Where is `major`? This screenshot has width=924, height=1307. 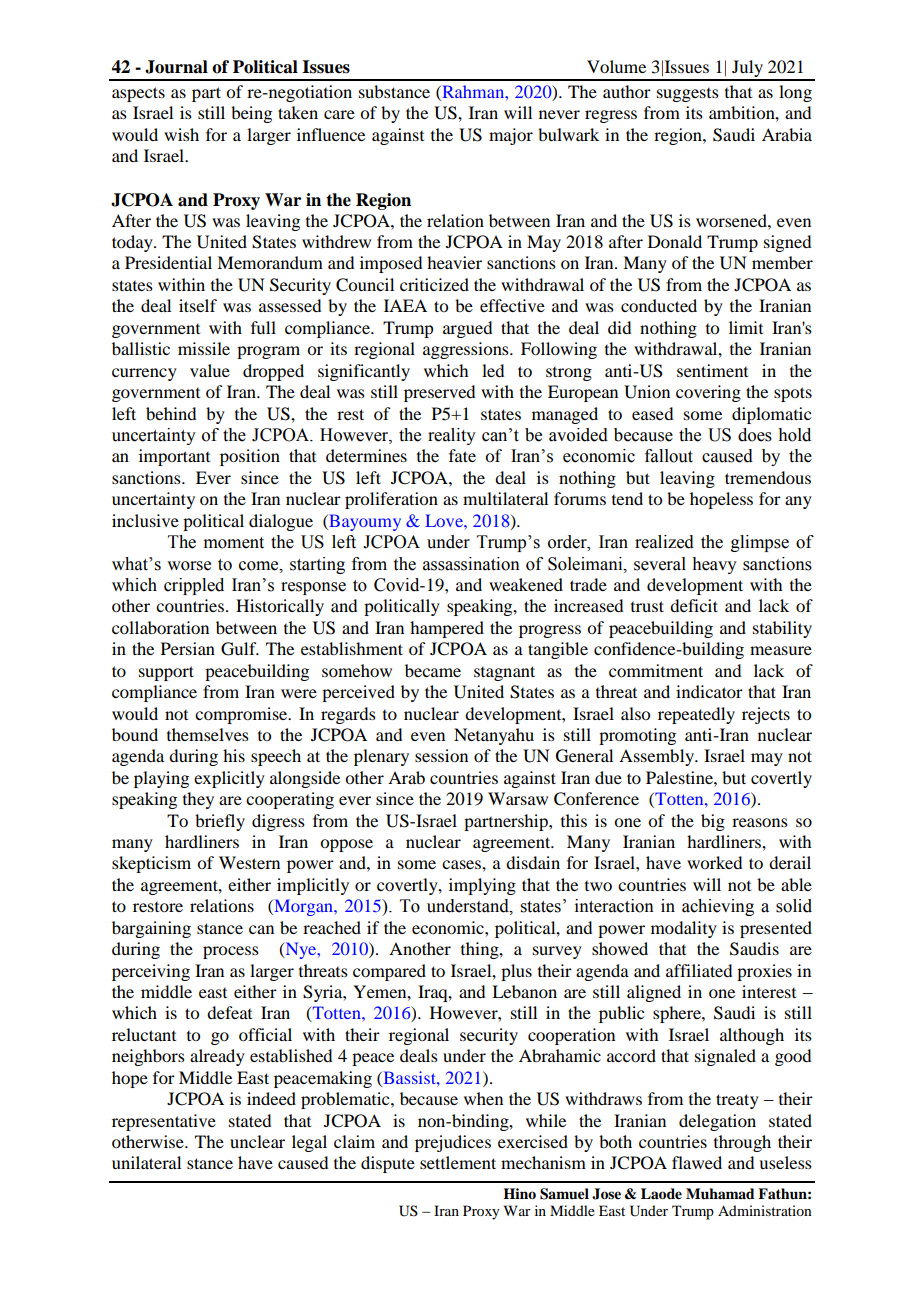
major is located at coordinates (511, 136).
